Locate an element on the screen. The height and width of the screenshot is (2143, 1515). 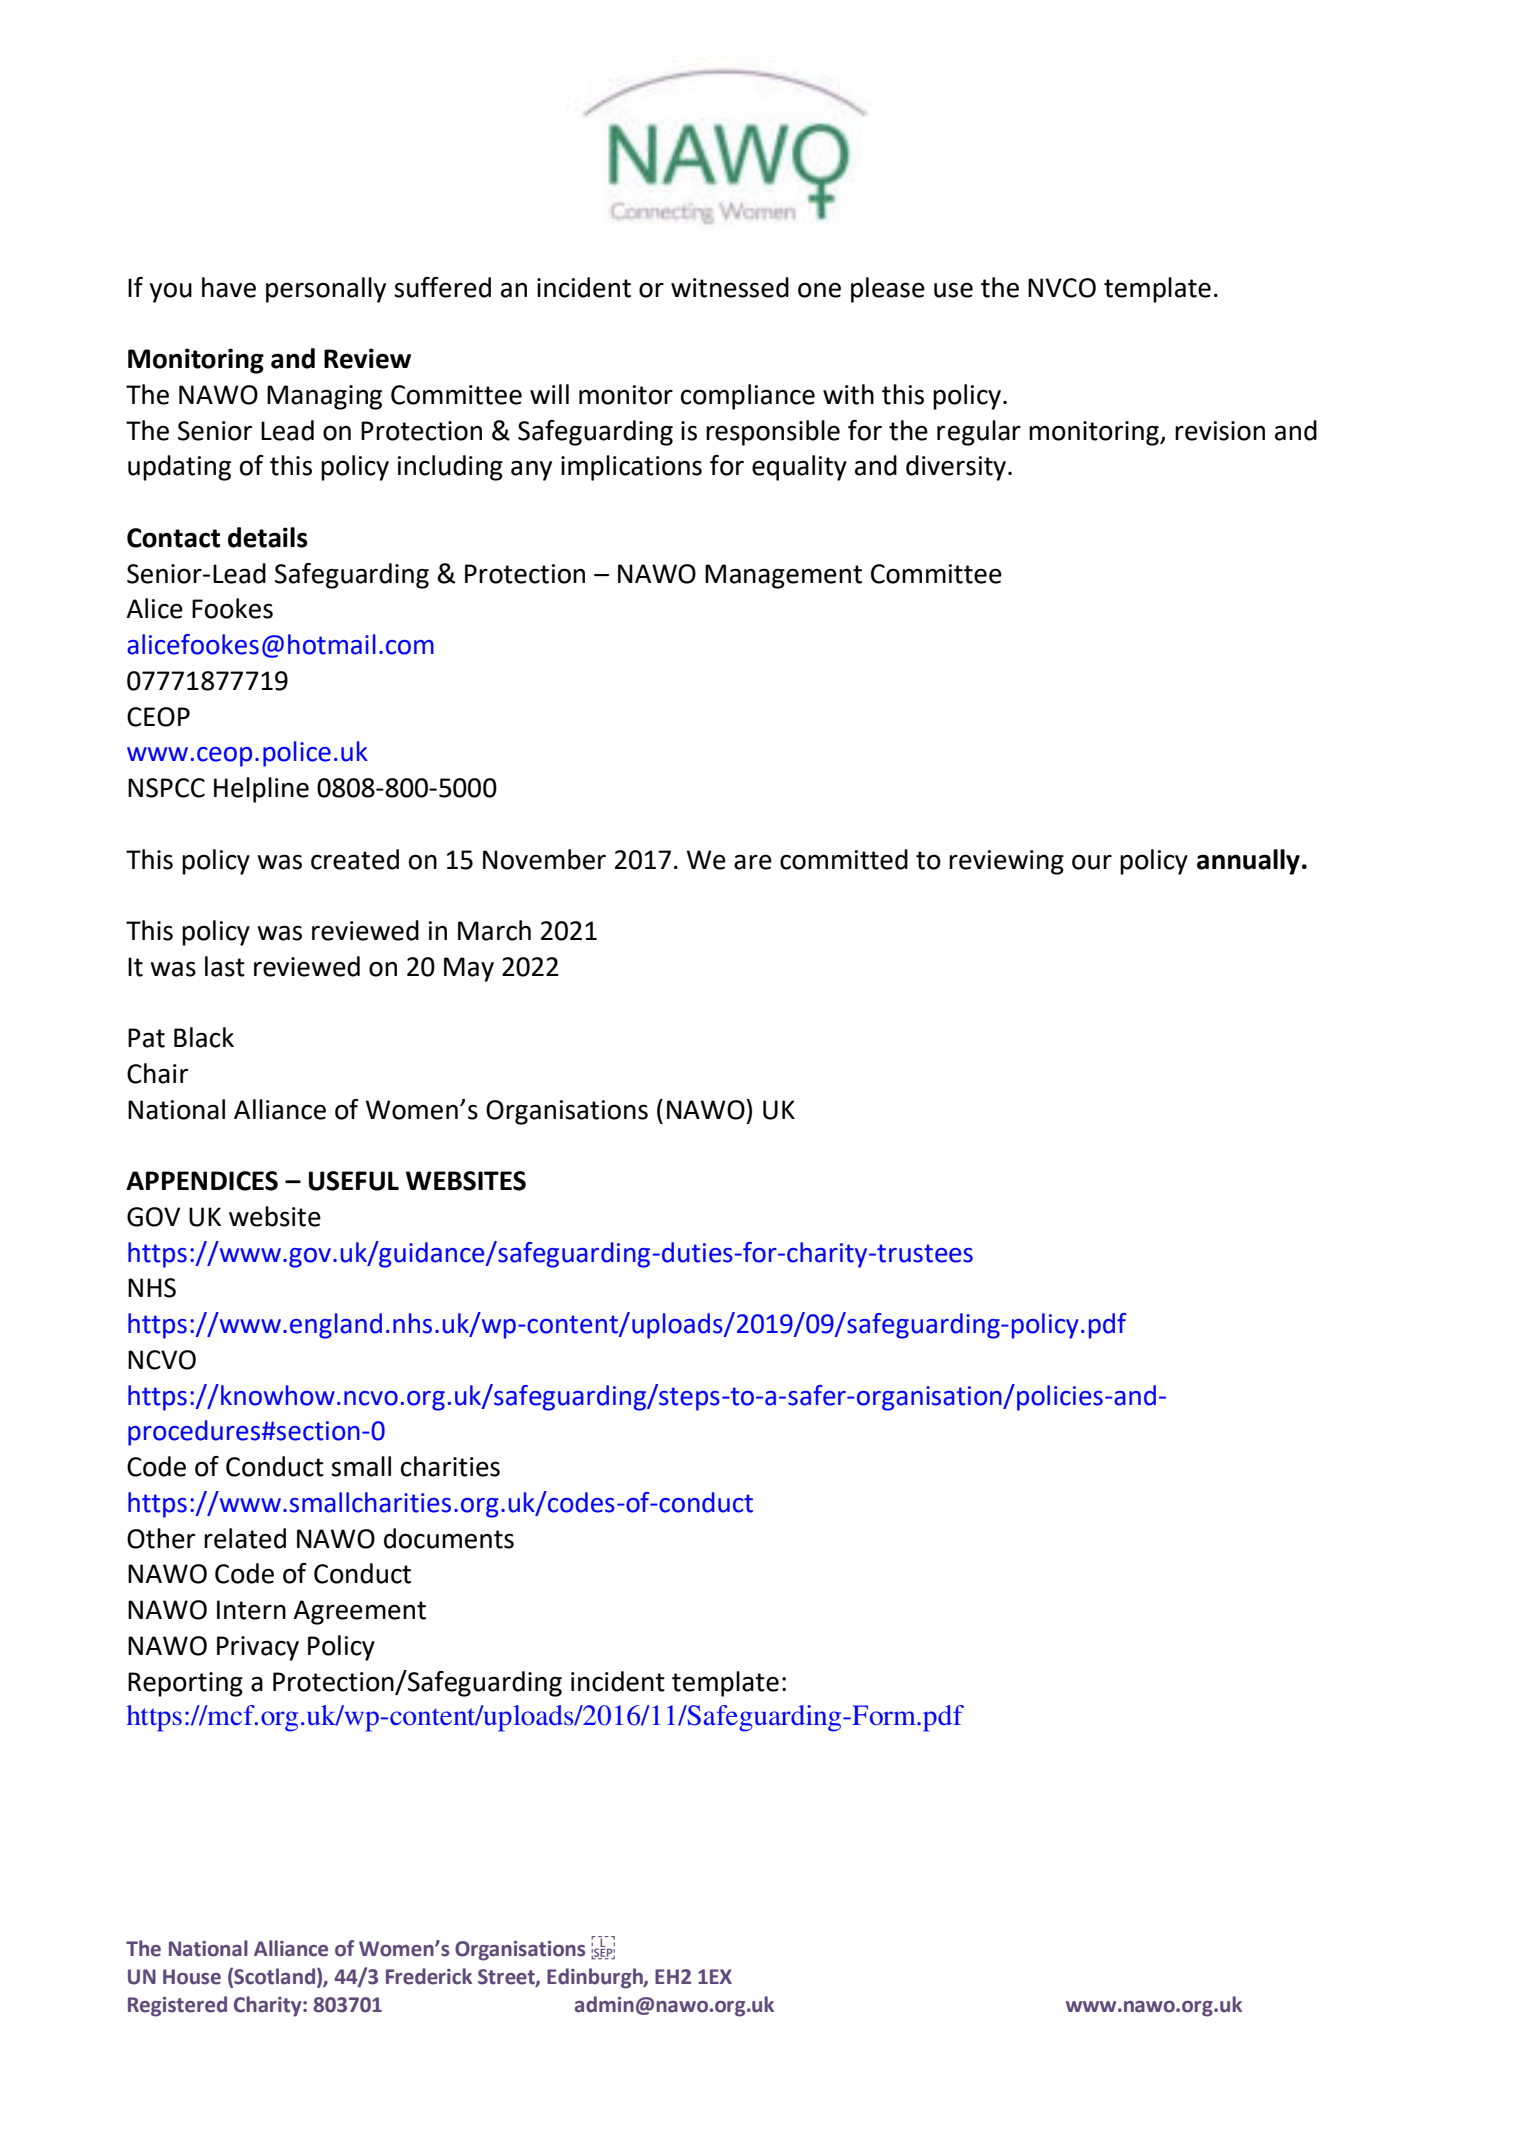
created is located at coordinates (355, 859).
